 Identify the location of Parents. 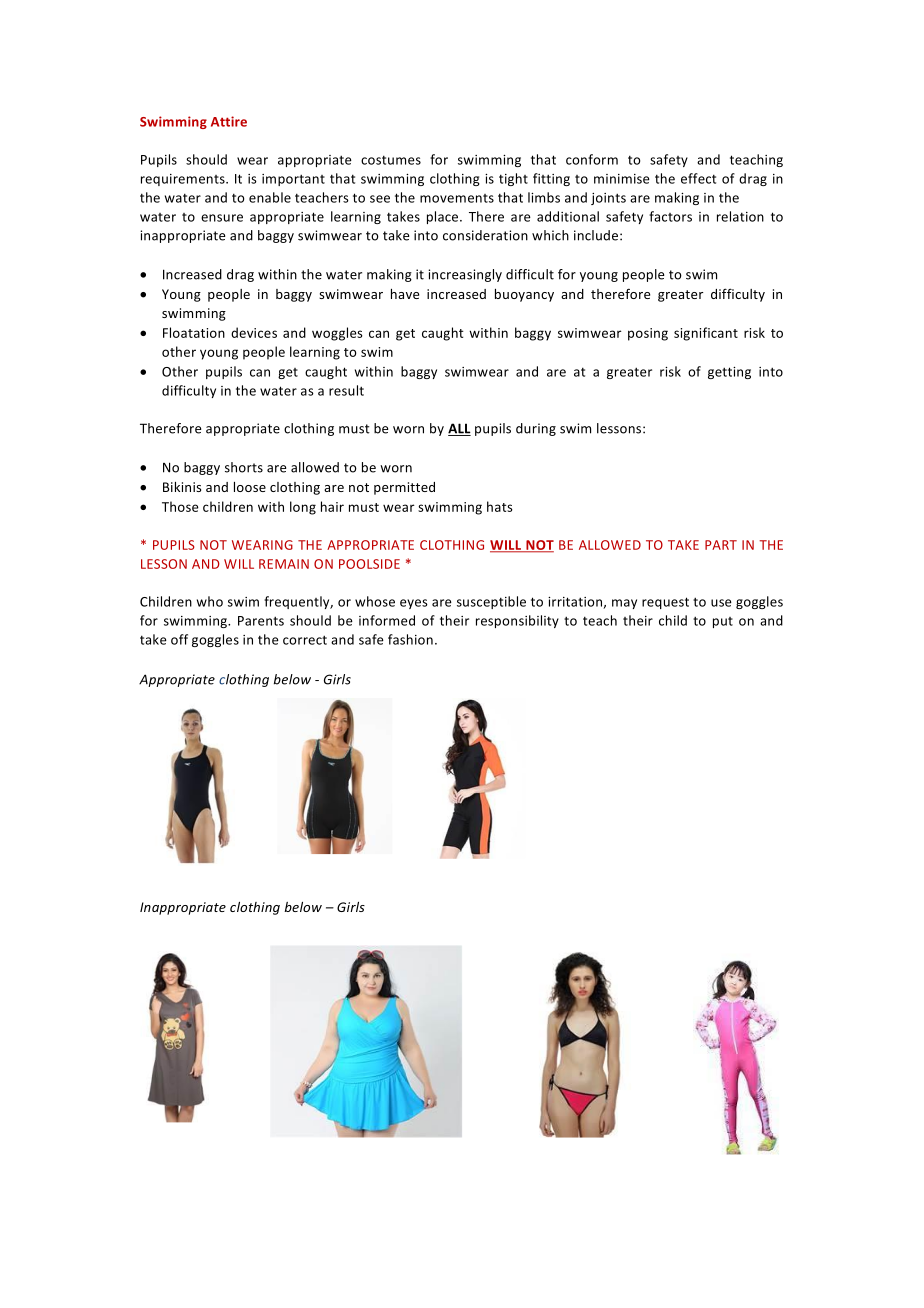
(261, 621).
